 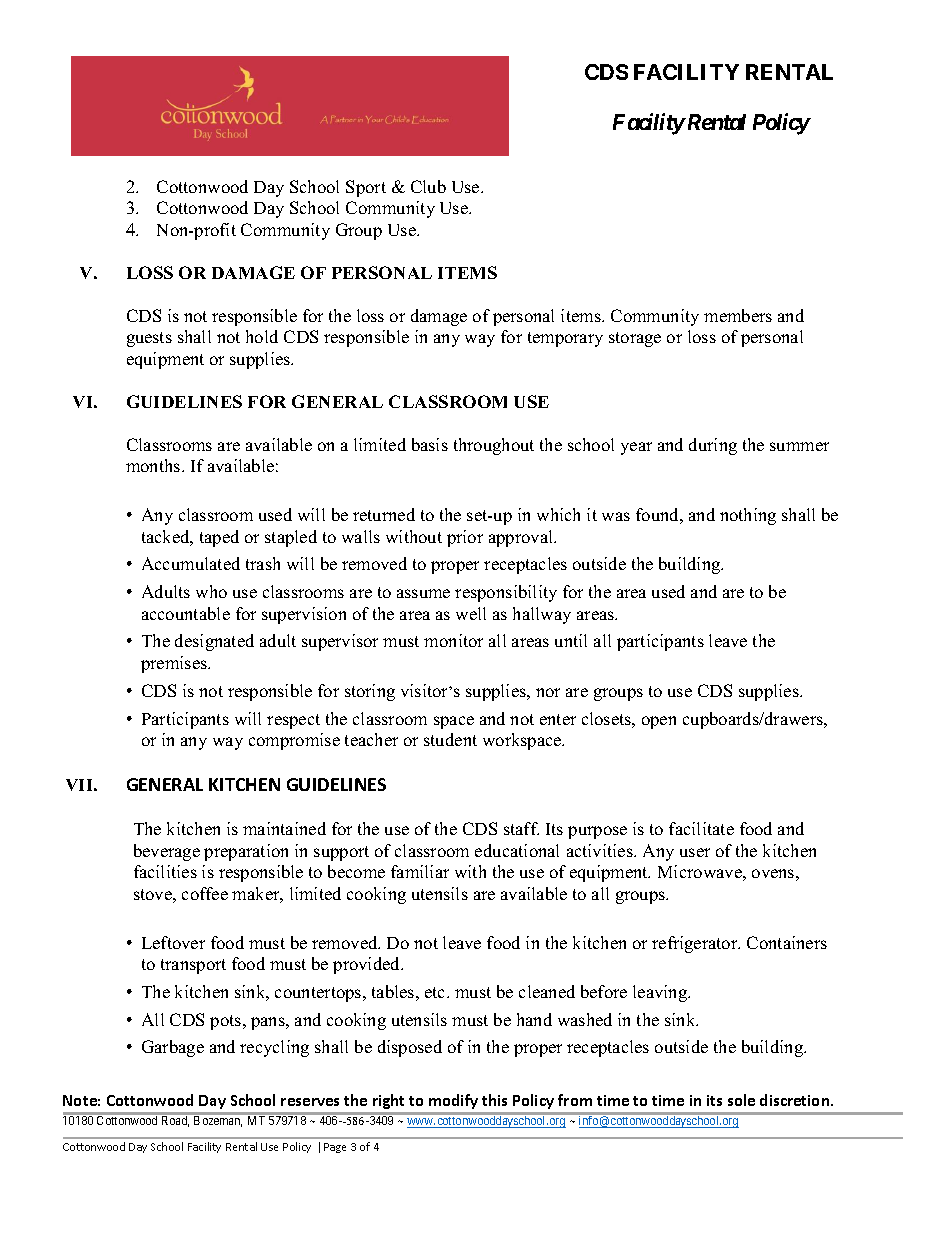 I want to click on hold, so click(x=262, y=336).
